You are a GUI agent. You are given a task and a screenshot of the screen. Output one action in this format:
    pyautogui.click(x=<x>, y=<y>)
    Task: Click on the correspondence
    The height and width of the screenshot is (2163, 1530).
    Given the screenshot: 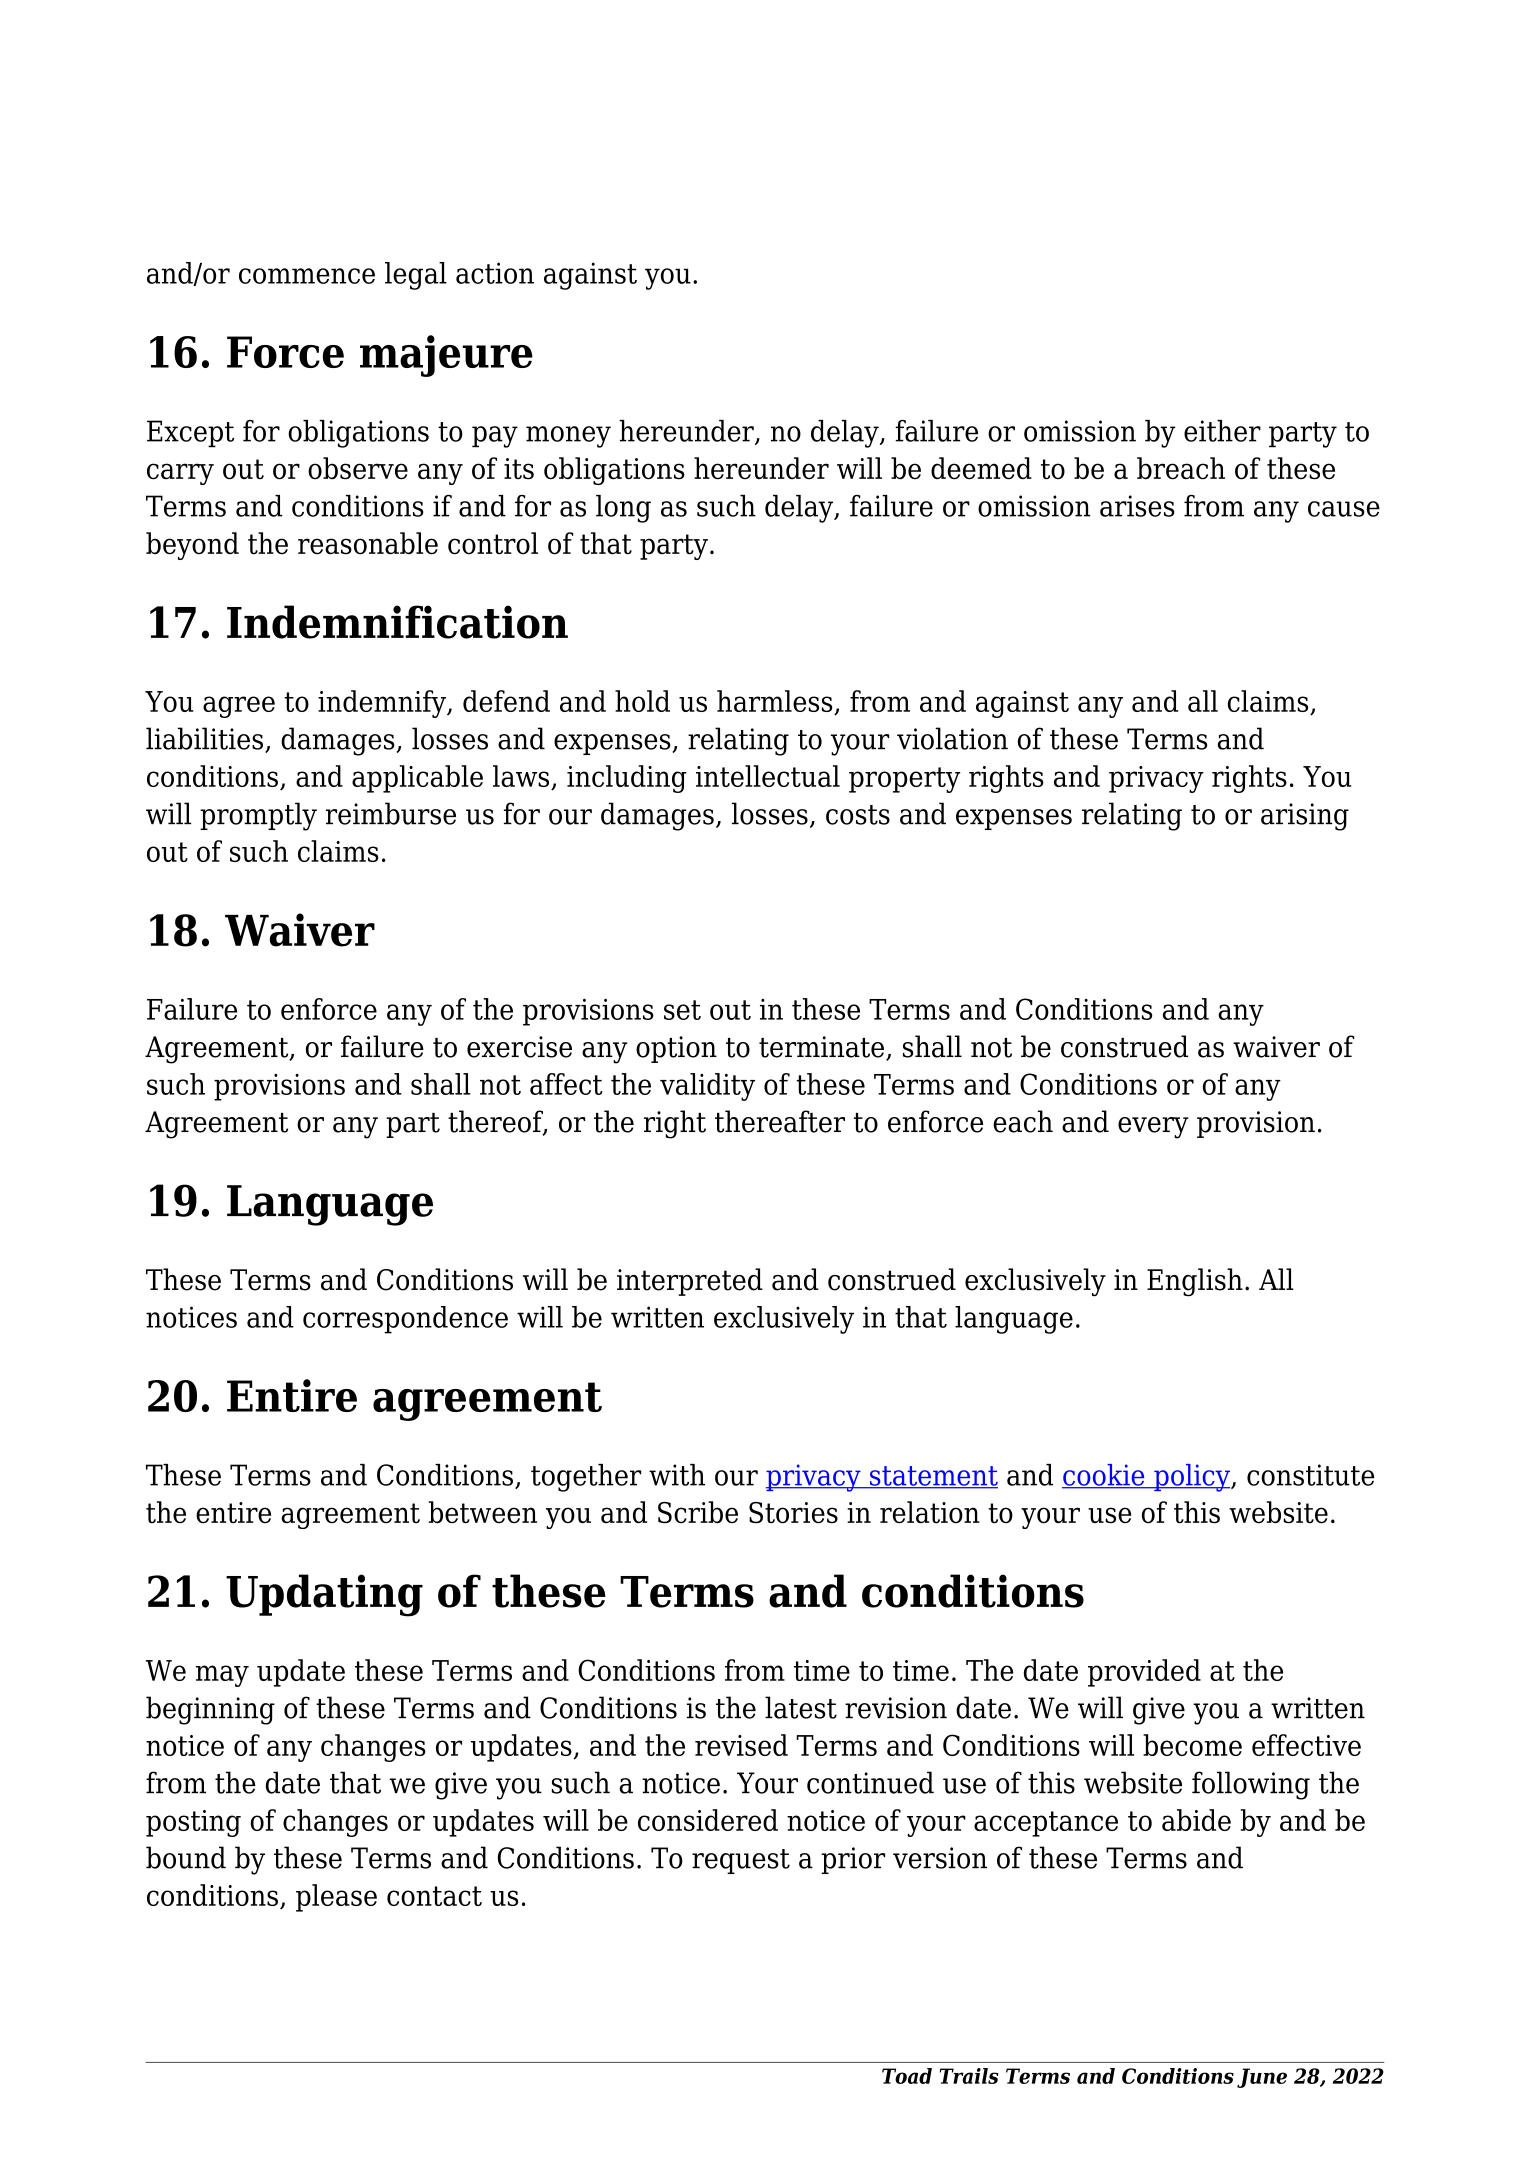 What is the action you would take?
    pyautogui.click(x=405, y=1320)
